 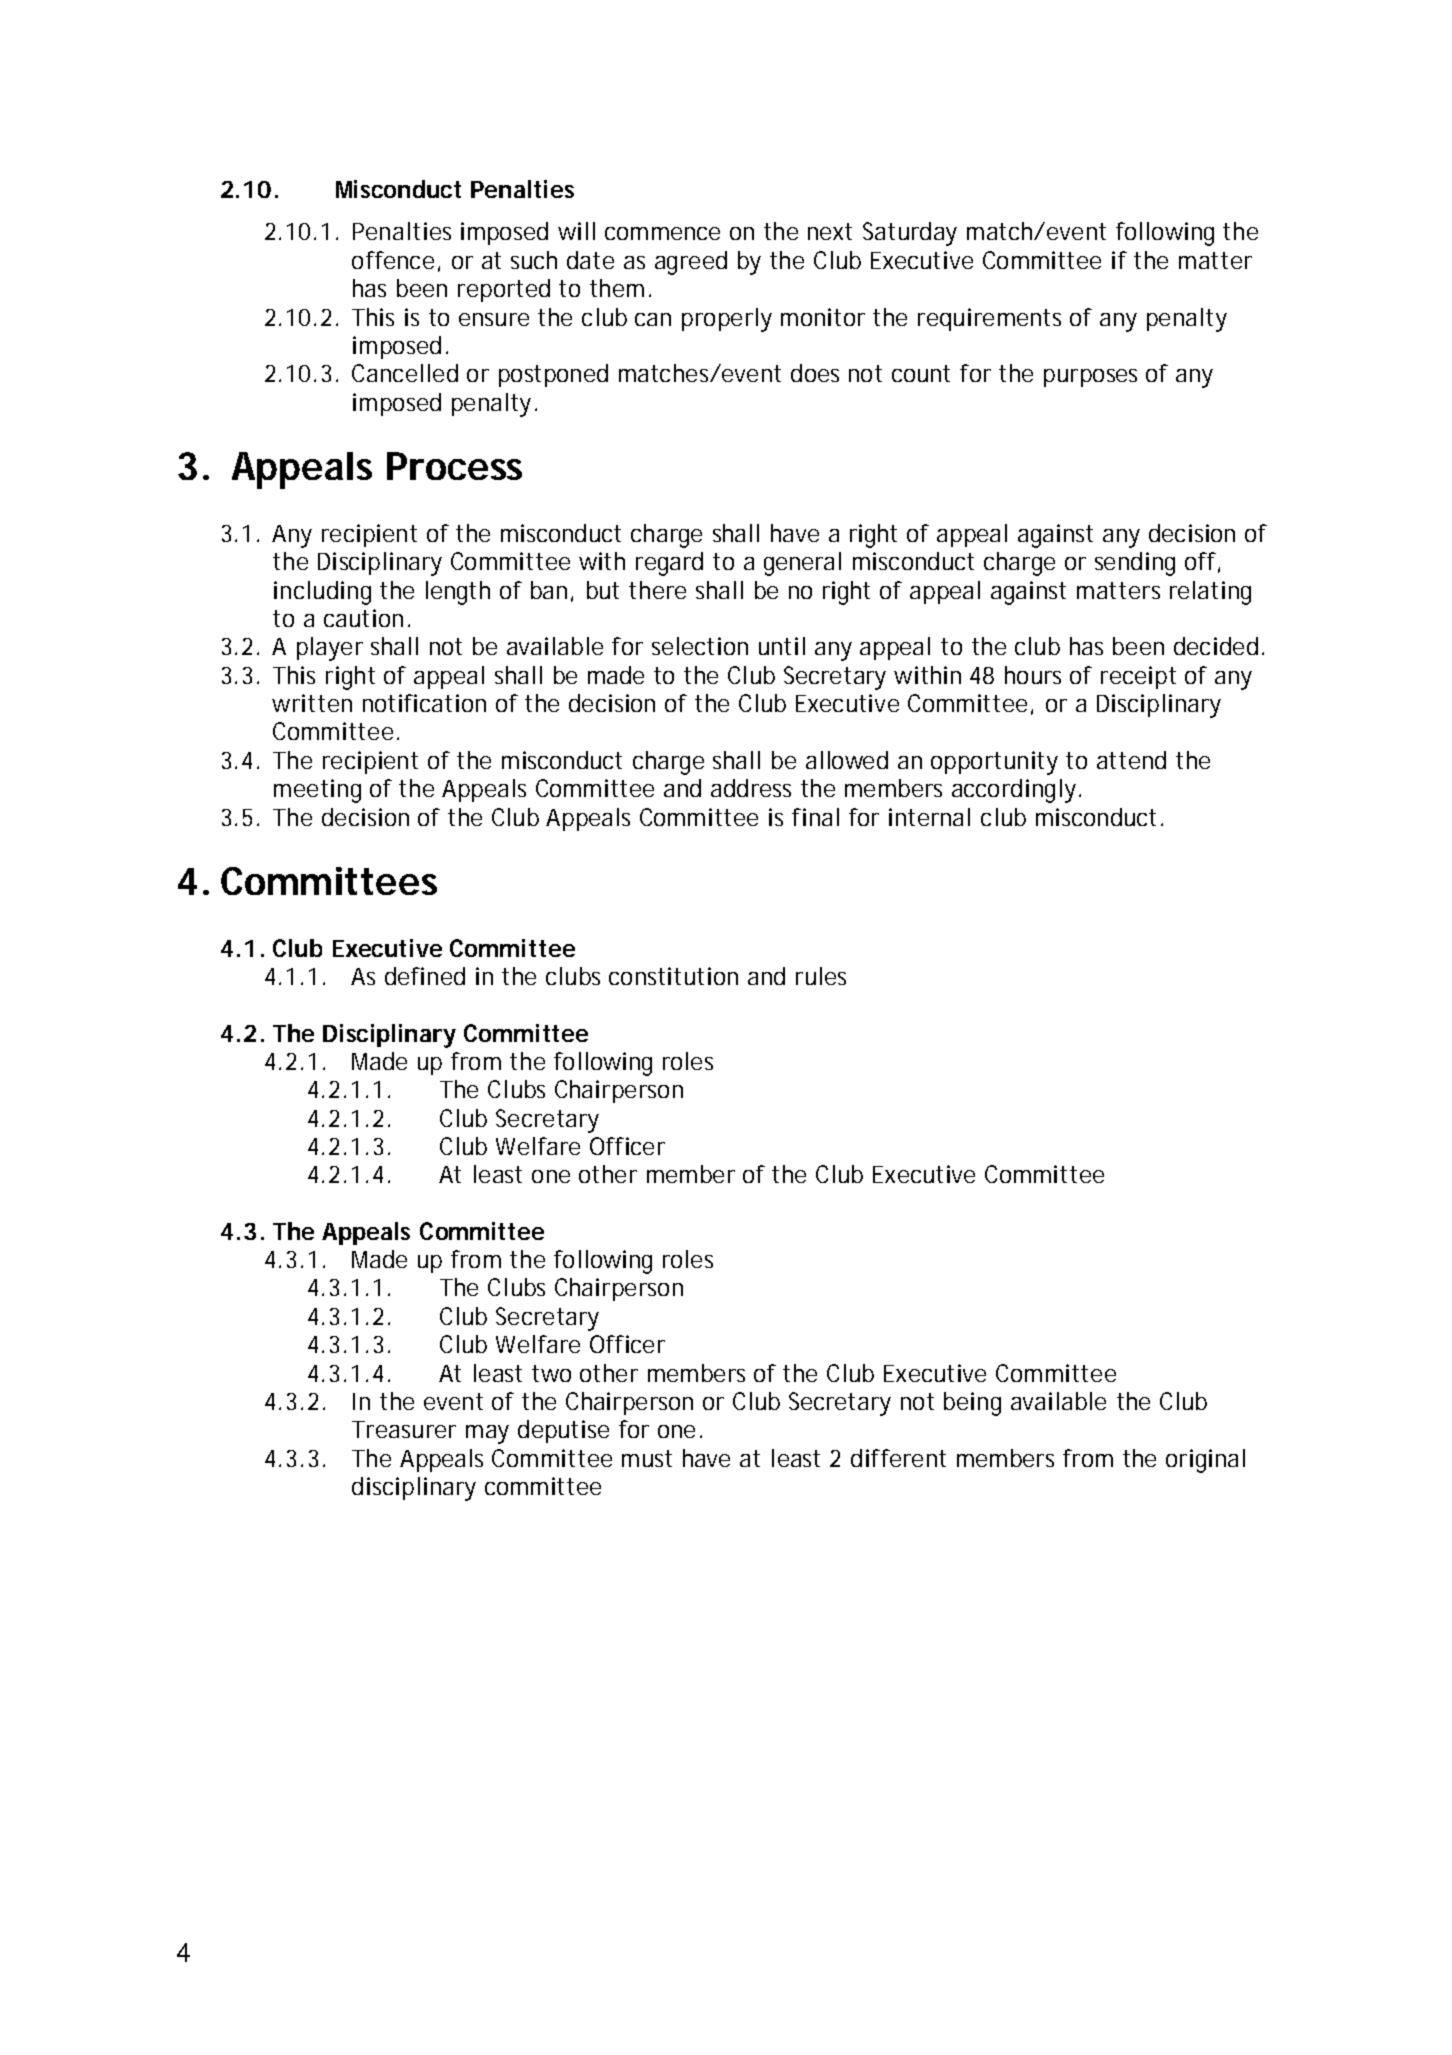 What do you see at coordinates (691, 263) in the image?
I see `agreed` at bounding box center [691, 263].
